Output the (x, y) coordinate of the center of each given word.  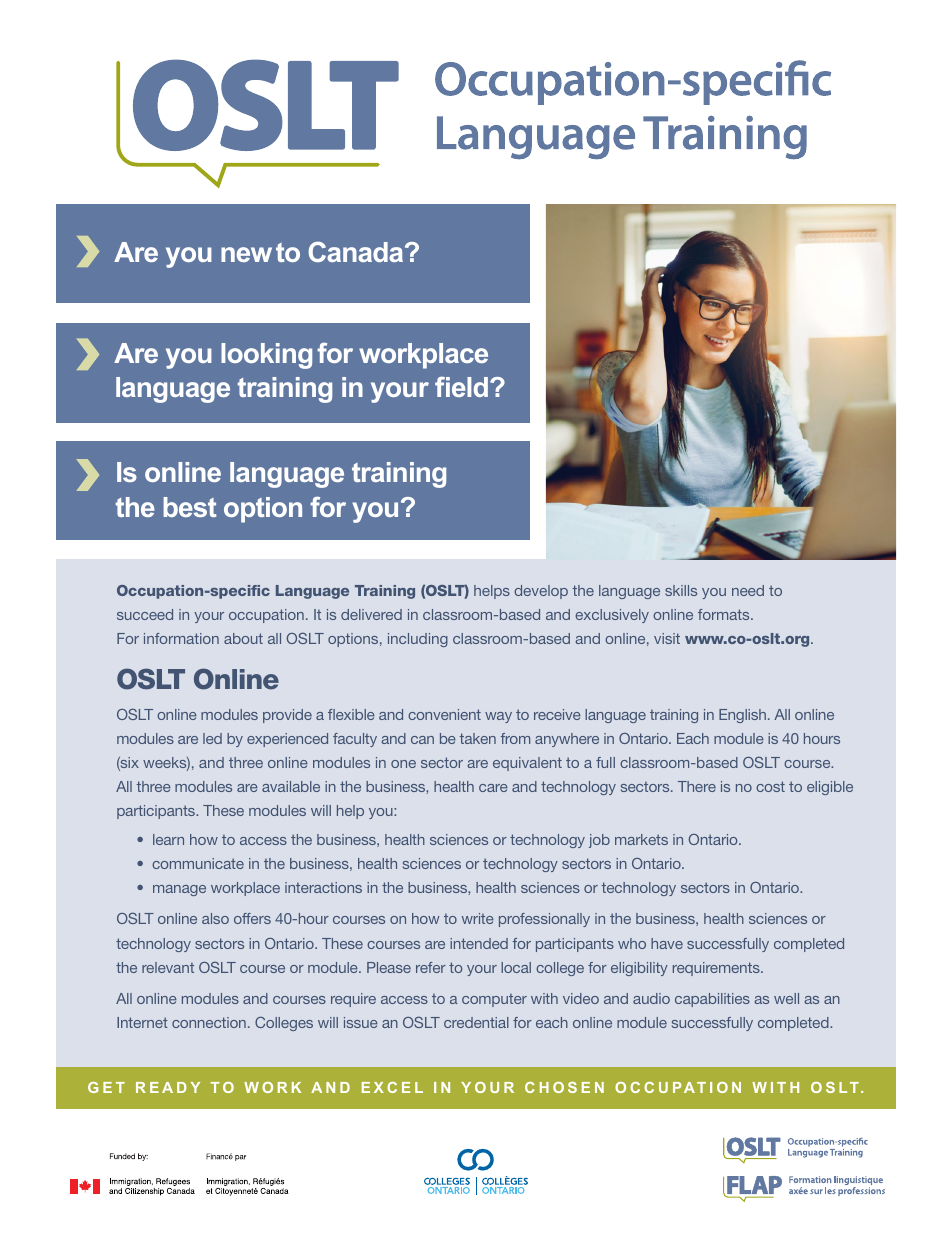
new (246, 254)
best (189, 507)
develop (541, 592)
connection (209, 1022)
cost (770, 786)
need (748, 590)
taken (477, 738)
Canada (357, 252)
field (461, 387)
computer (494, 1000)
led (212, 738)
